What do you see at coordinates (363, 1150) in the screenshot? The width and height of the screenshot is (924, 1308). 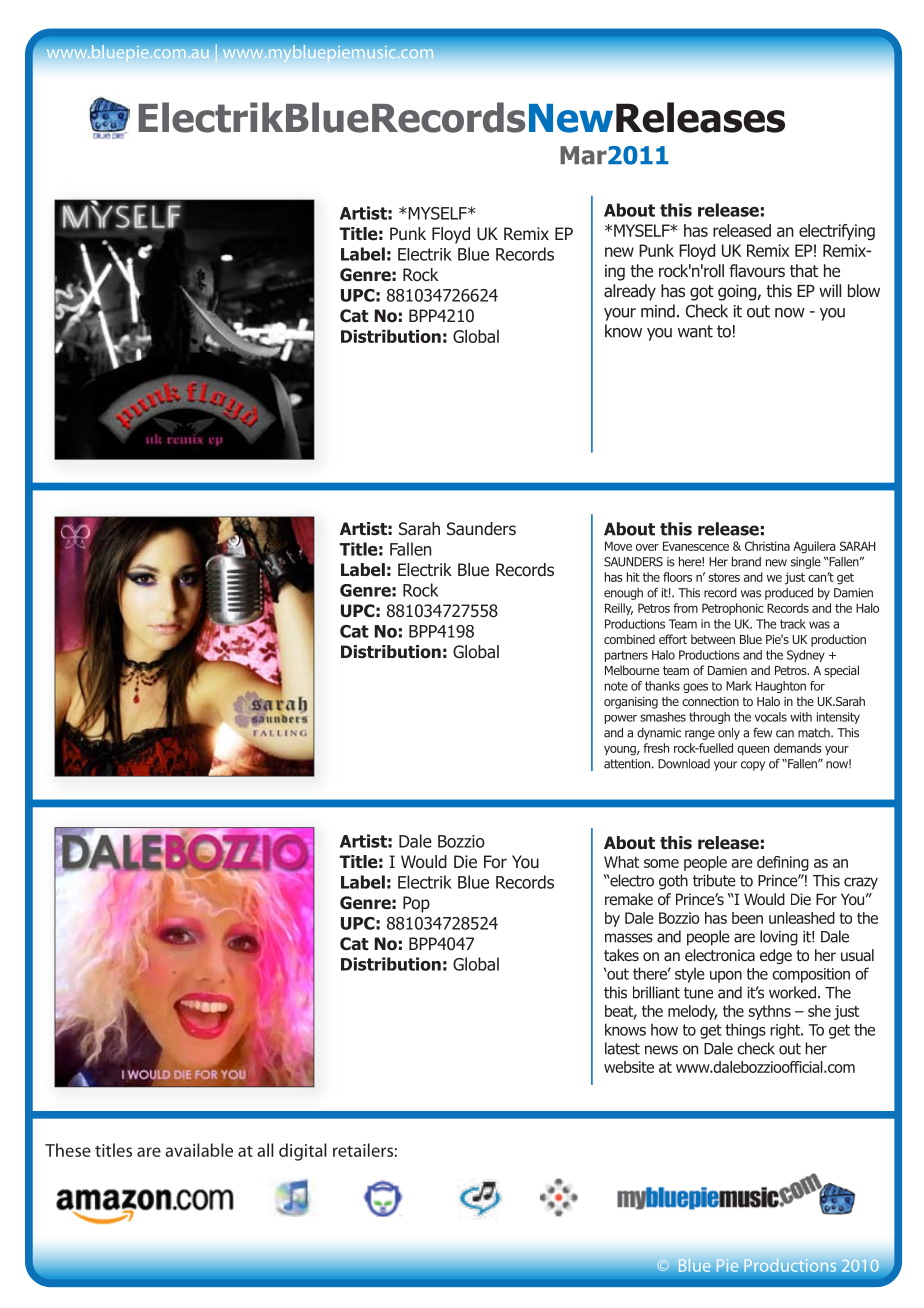 I see `retailers` at bounding box center [363, 1150].
